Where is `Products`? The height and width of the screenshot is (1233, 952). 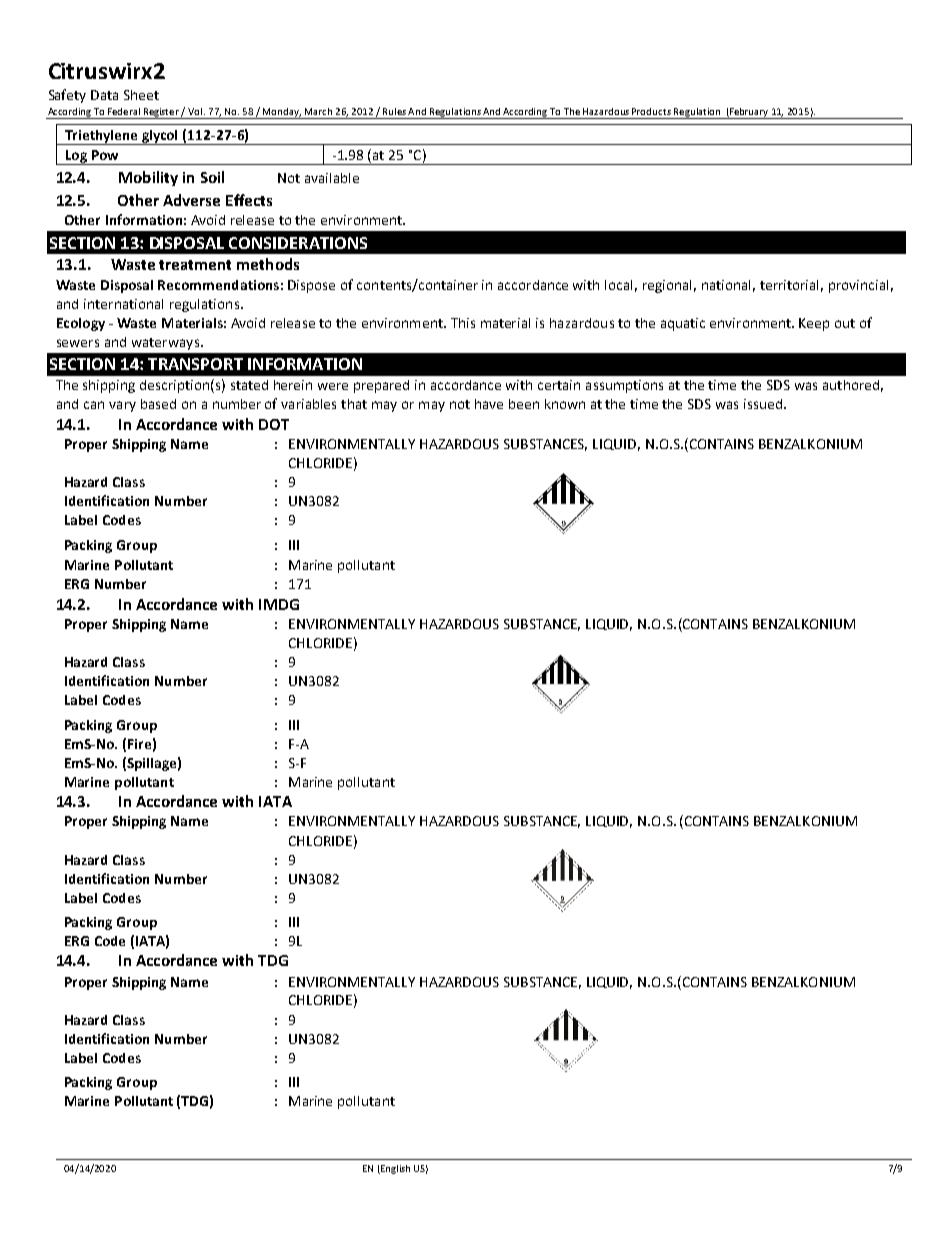
Products is located at coordinates (651, 111).
